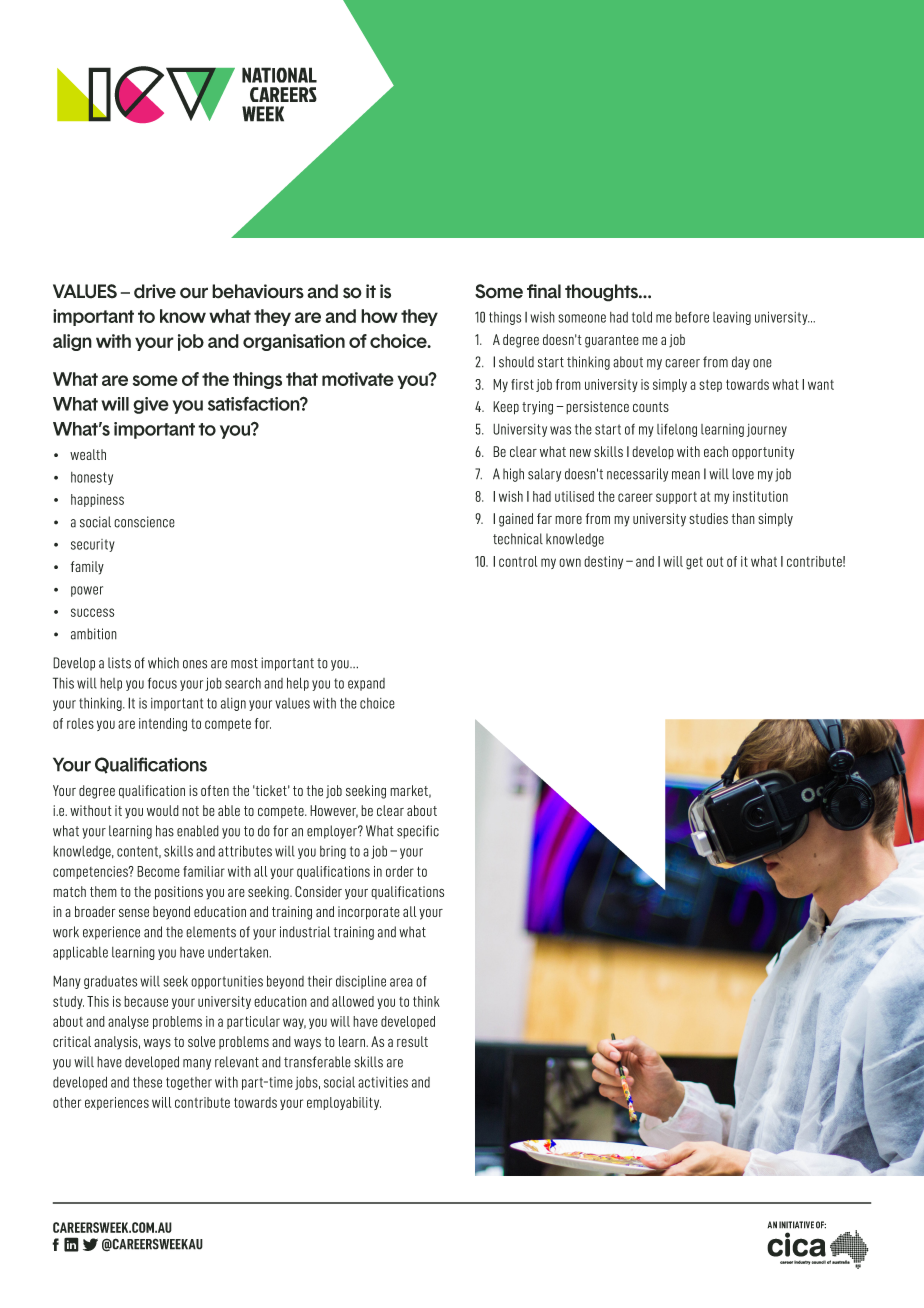 The image size is (924, 1308). Describe the element at coordinates (155, 291) in the screenshot. I see `drive` at that location.
